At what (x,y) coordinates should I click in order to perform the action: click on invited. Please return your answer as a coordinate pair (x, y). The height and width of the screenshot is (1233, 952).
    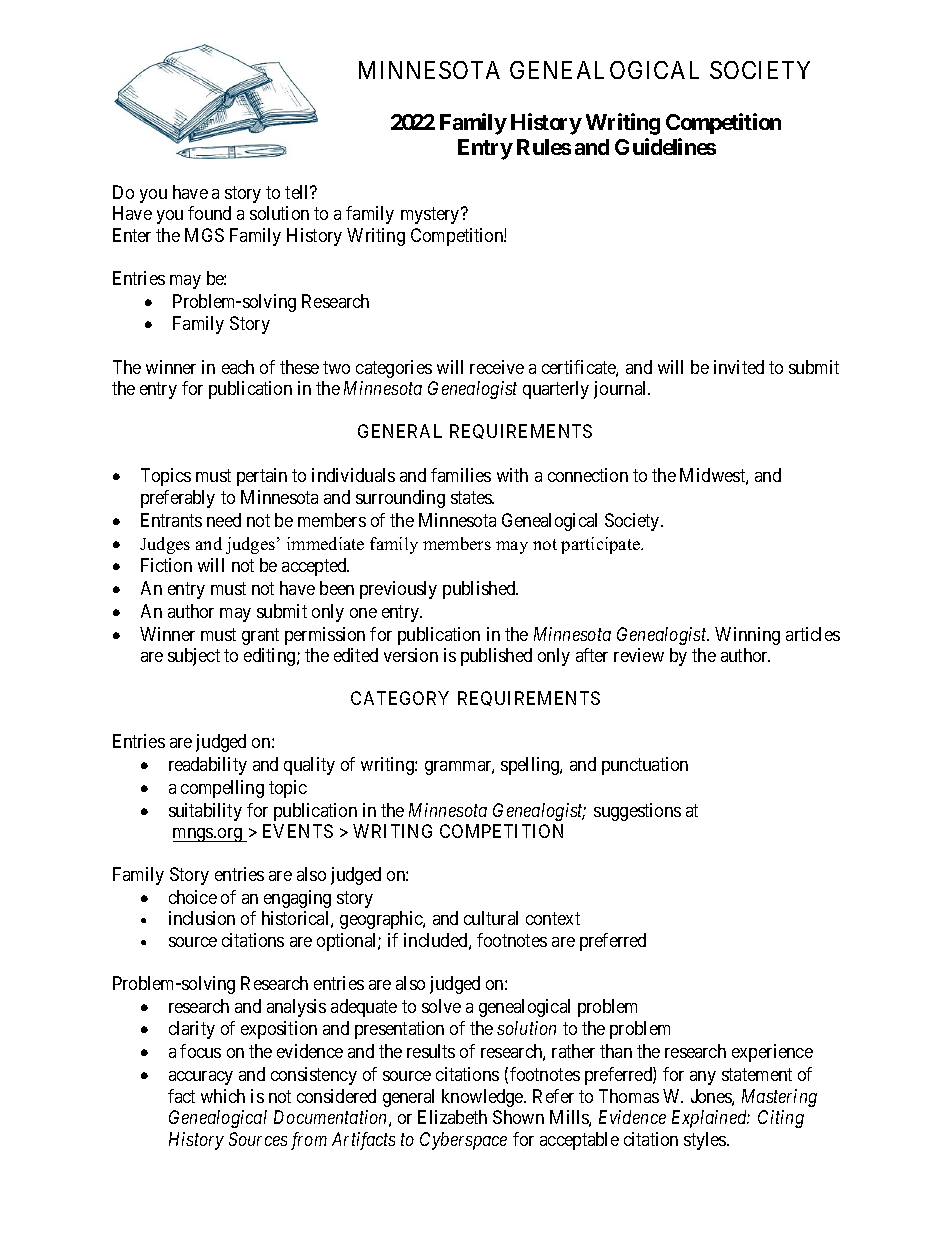
    Looking at the image, I should click on (739, 367).
